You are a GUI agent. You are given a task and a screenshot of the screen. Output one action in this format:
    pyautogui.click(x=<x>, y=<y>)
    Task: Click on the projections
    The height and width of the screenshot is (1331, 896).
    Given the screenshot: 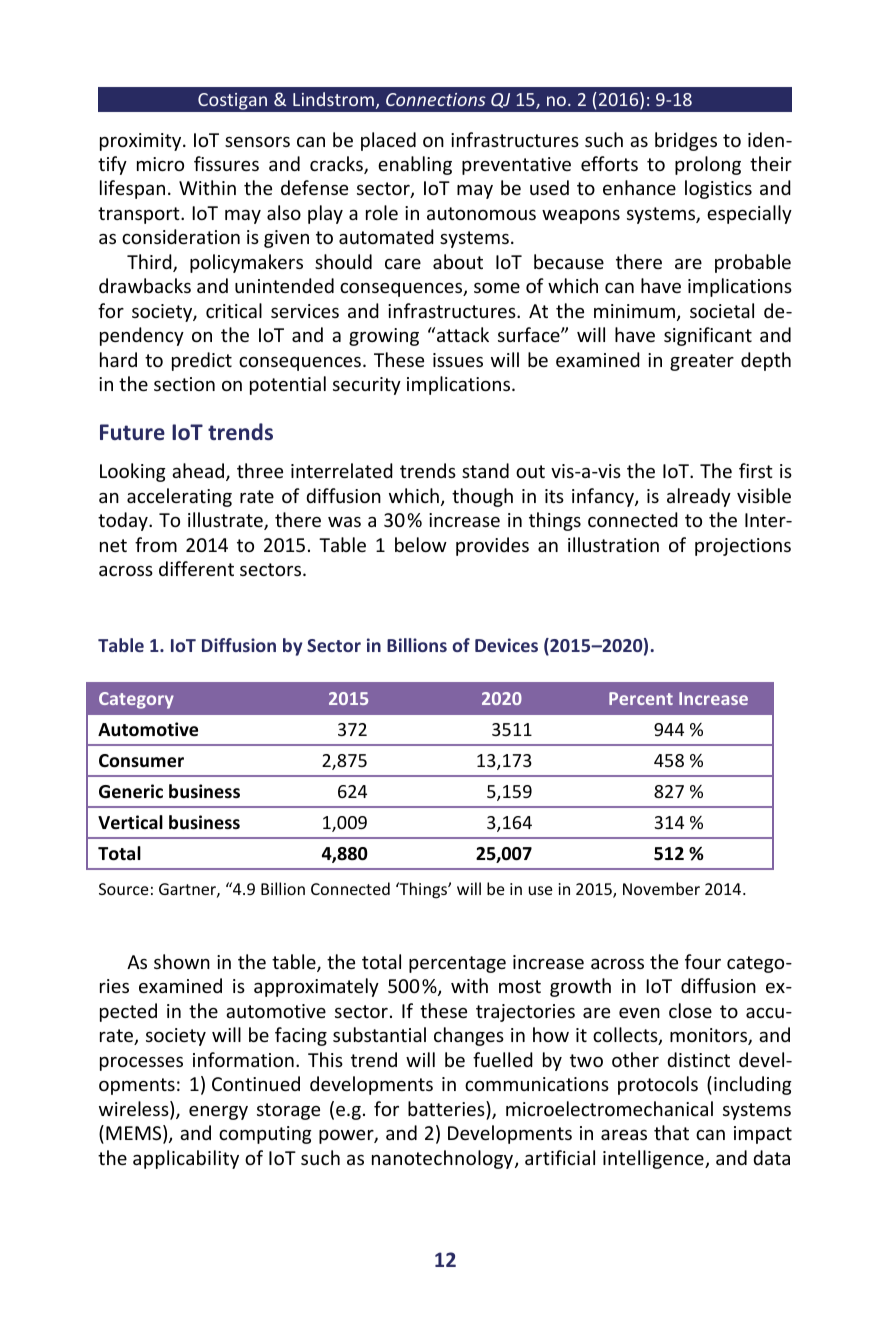 What is the action you would take?
    pyautogui.click(x=743, y=547)
